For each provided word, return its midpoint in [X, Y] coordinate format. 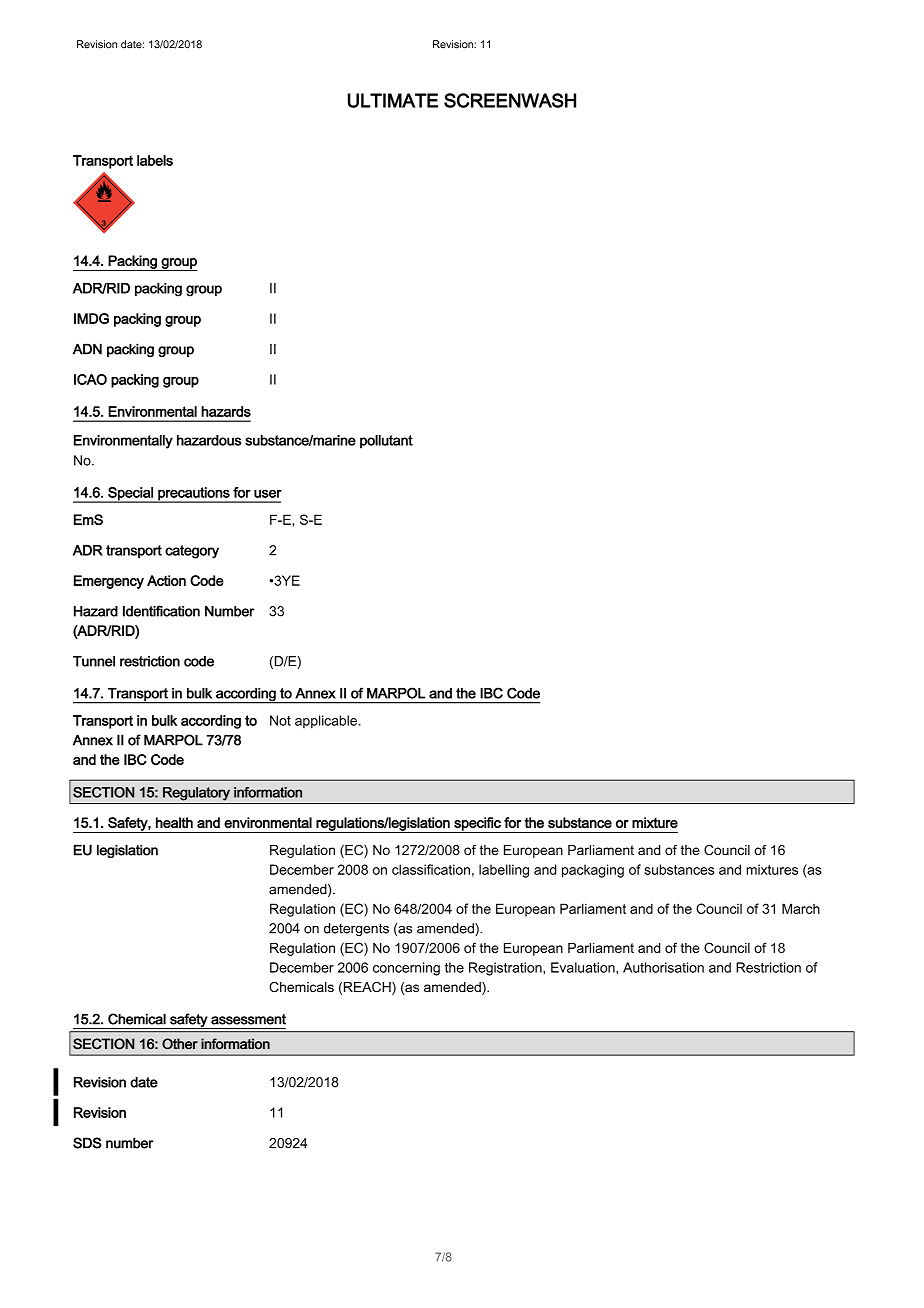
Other [180, 1044]
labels [155, 160]
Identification [161, 611]
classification [431, 869]
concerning [406, 969]
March [801, 908]
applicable [326, 722]
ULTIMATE [393, 100]
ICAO [90, 379]
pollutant [386, 442]
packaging [593, 871]
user [268, 493]
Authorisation [663, 967]
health [174, 822]
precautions [194, 495]
